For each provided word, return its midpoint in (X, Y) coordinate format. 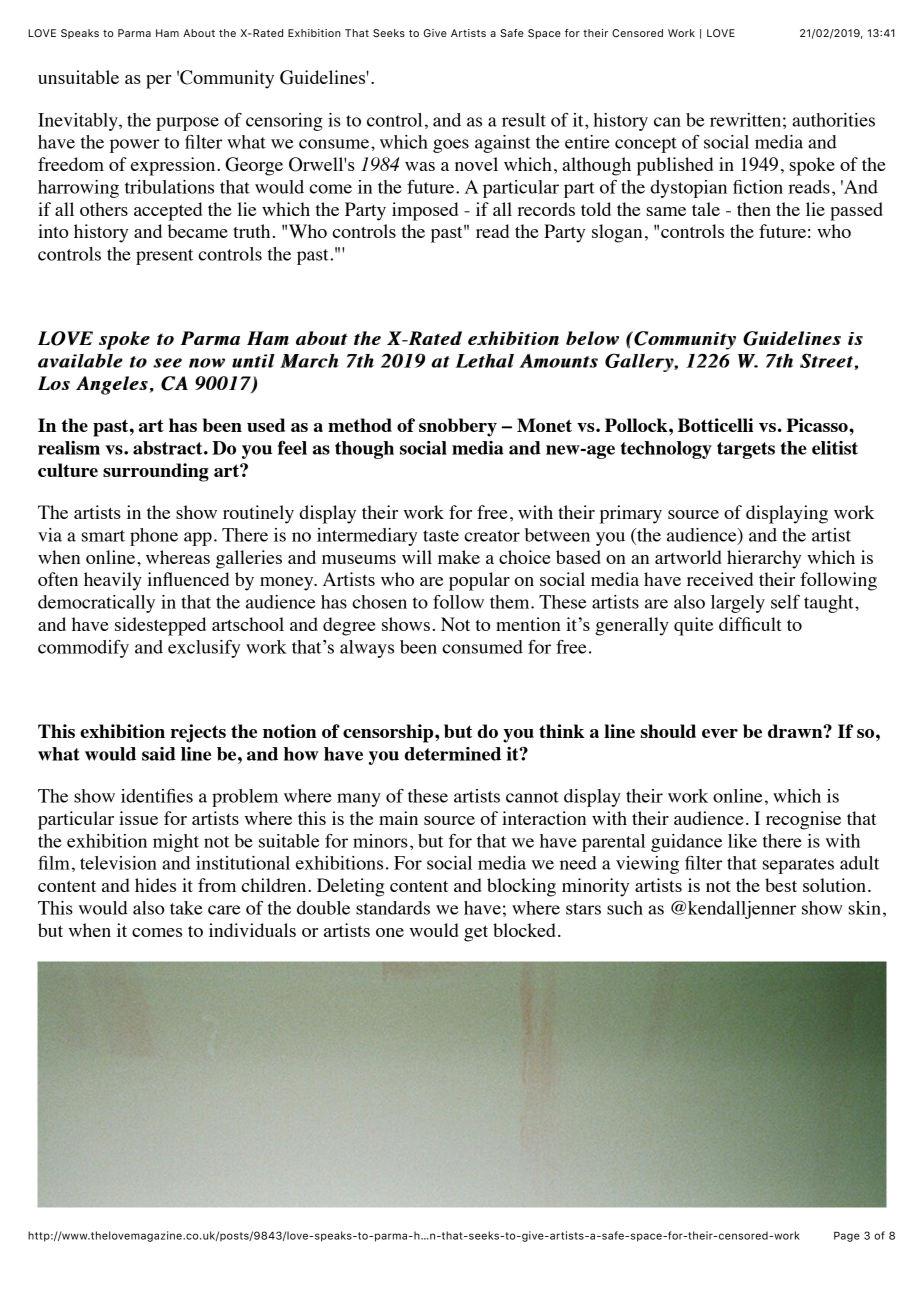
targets (746, 450)
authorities (833, 120)
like (742, 841)
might (176, 843)
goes (451, 146)
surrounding (156, 472)
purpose (187, 124)
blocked (524, 930)
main (398, 818)
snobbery (458, 427)
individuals (252, 930)
